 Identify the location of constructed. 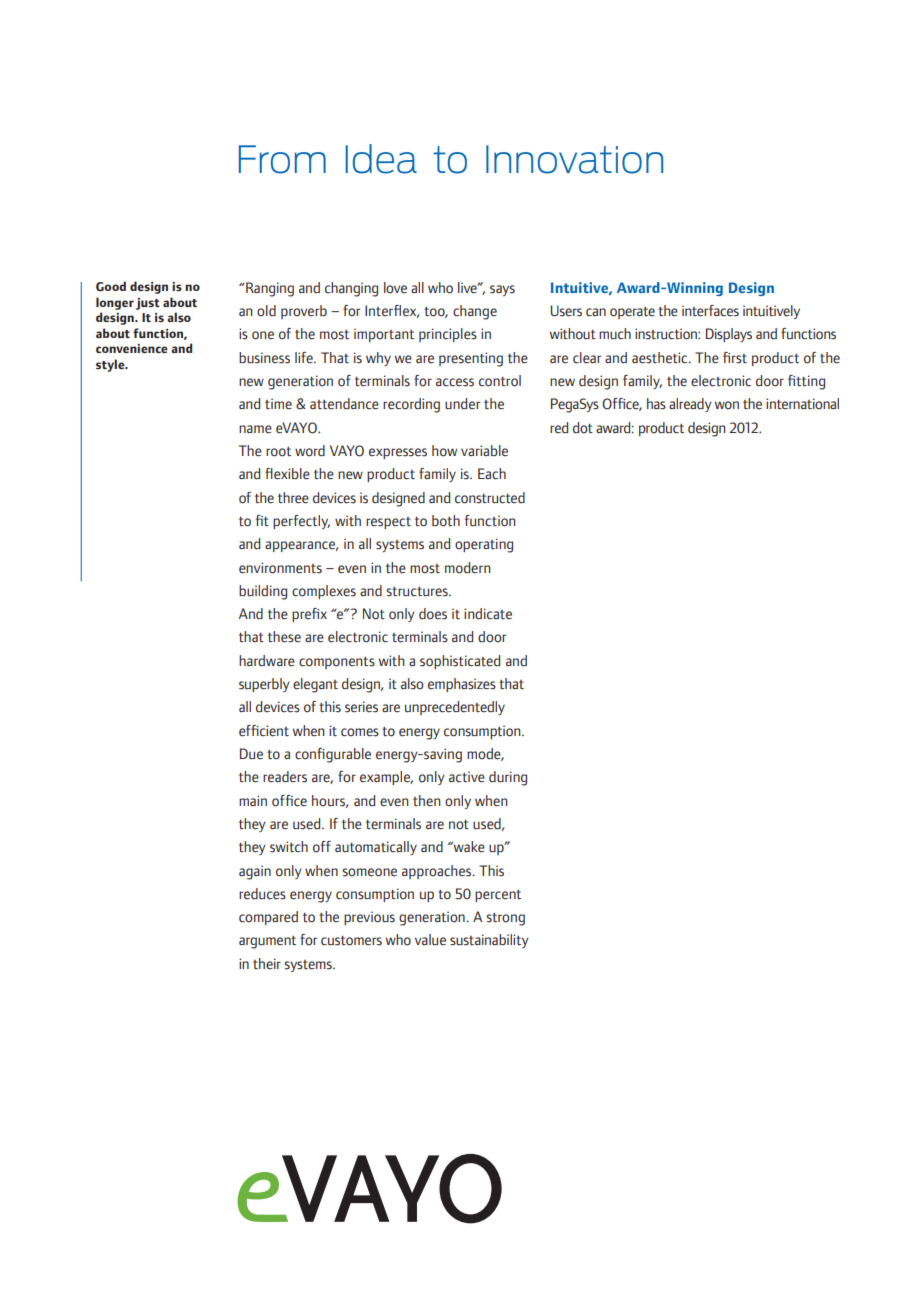
(490, 498).
